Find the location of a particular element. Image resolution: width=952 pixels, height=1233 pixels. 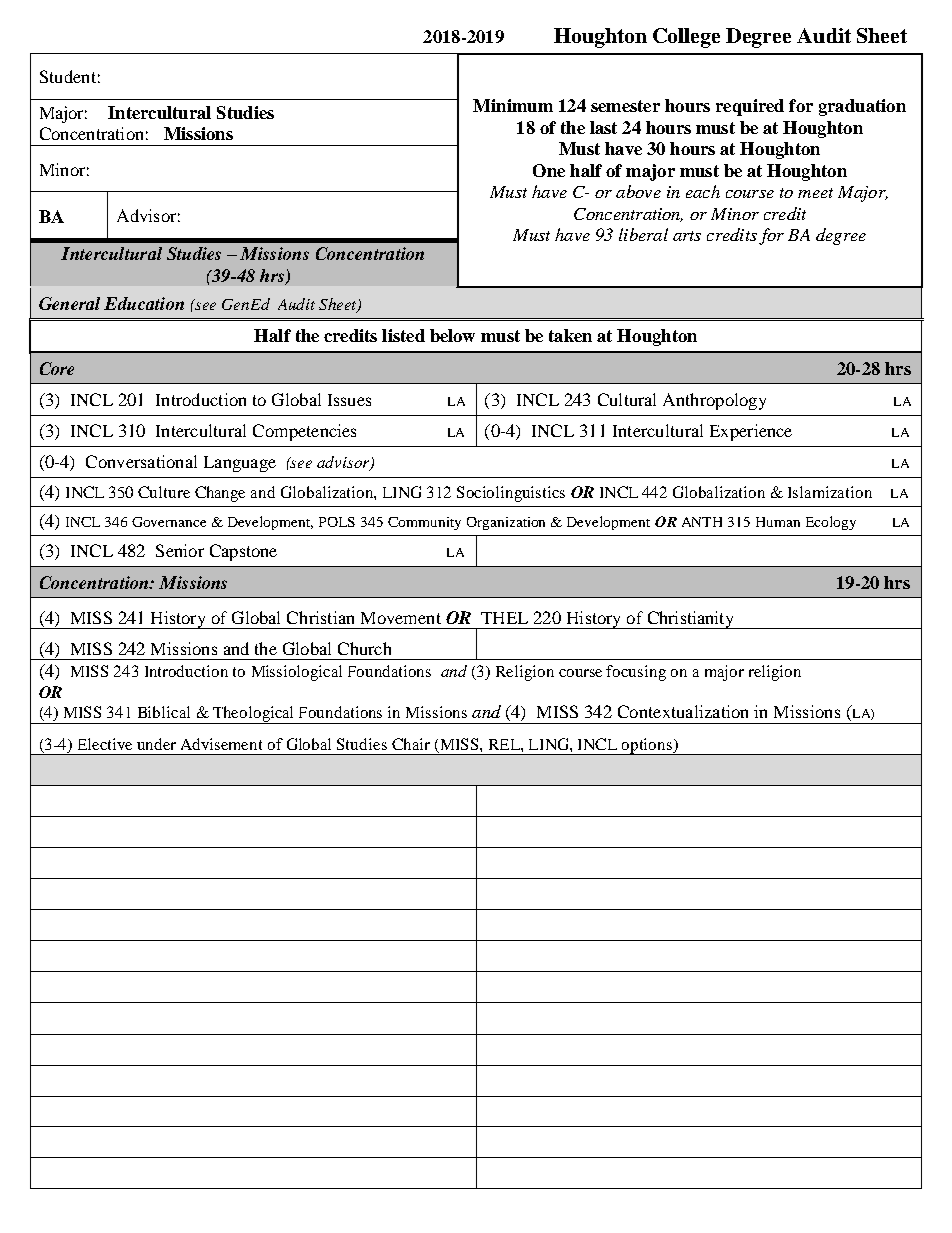

Biblical is located at coordinates (164, 712).
